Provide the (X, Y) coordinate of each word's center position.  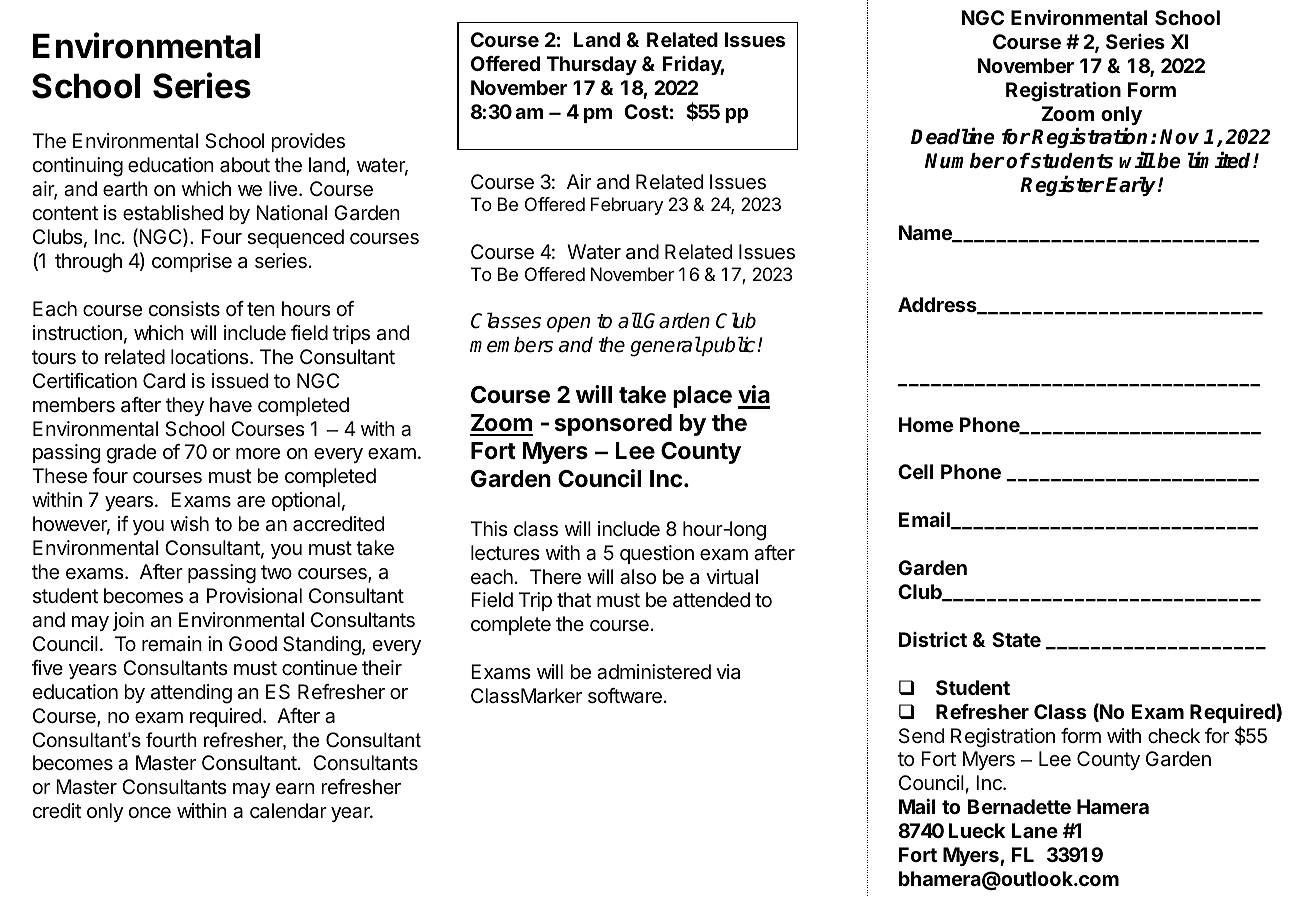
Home (926, 424)
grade (131, 454)
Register (1062, 186)
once (149, 812)
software (625, 696)
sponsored (613, 425)
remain (172, 644)
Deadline (953, 136)
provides (308, 142)
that (574, 600)
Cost (646, 111)
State (1016, 639)
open (568, 324)
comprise (192, 262)
